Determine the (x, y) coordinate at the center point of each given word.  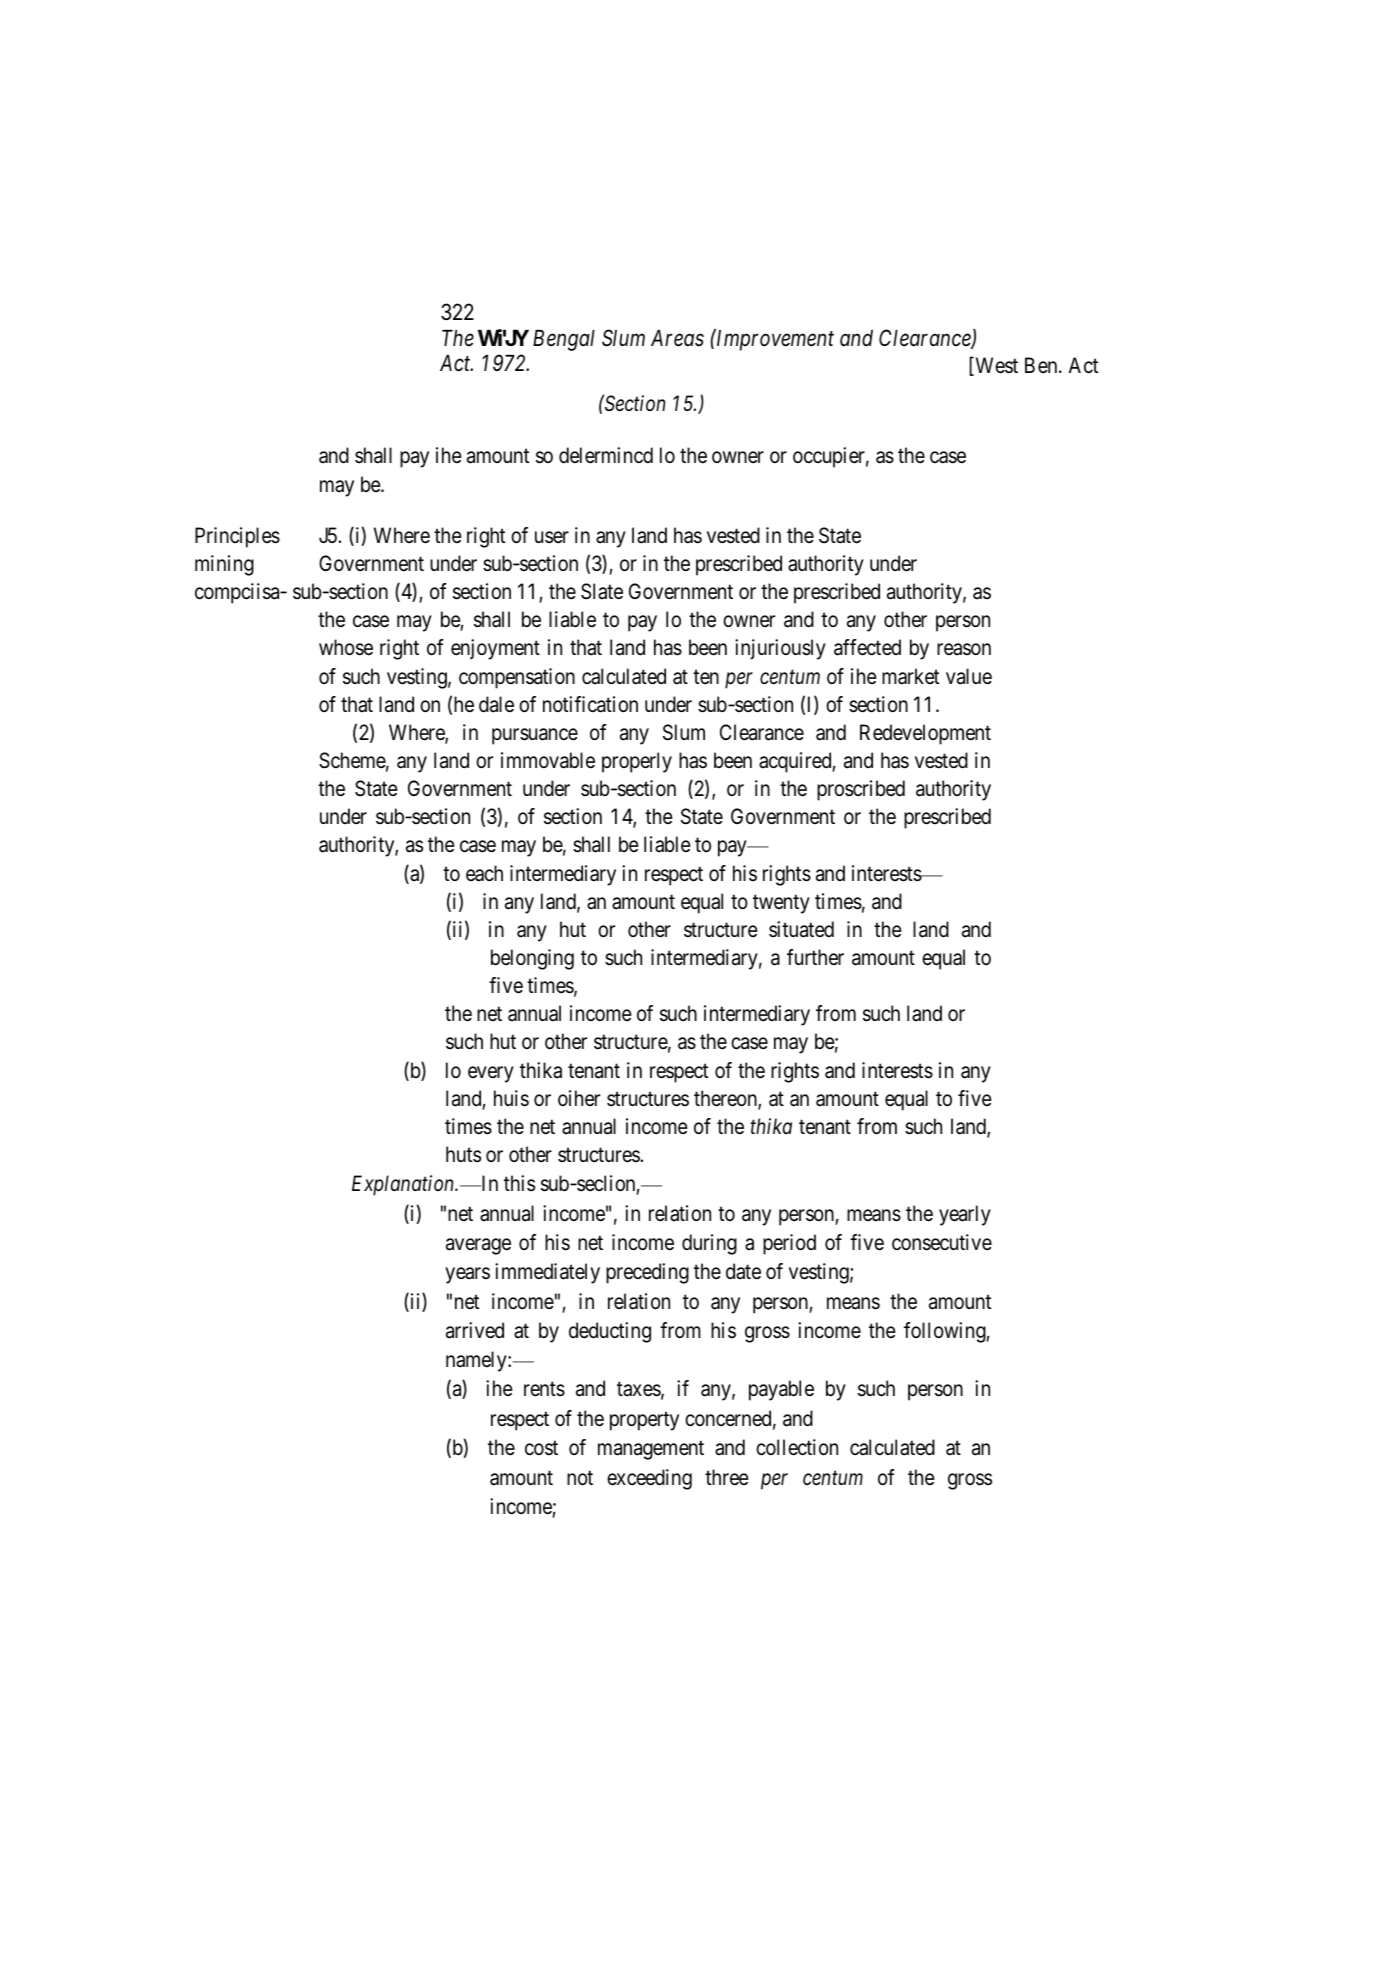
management (651, 1450)
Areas (677, 338)
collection (797, 1447)
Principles (237, 537)
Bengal (564, 340)
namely (477, 1361)
